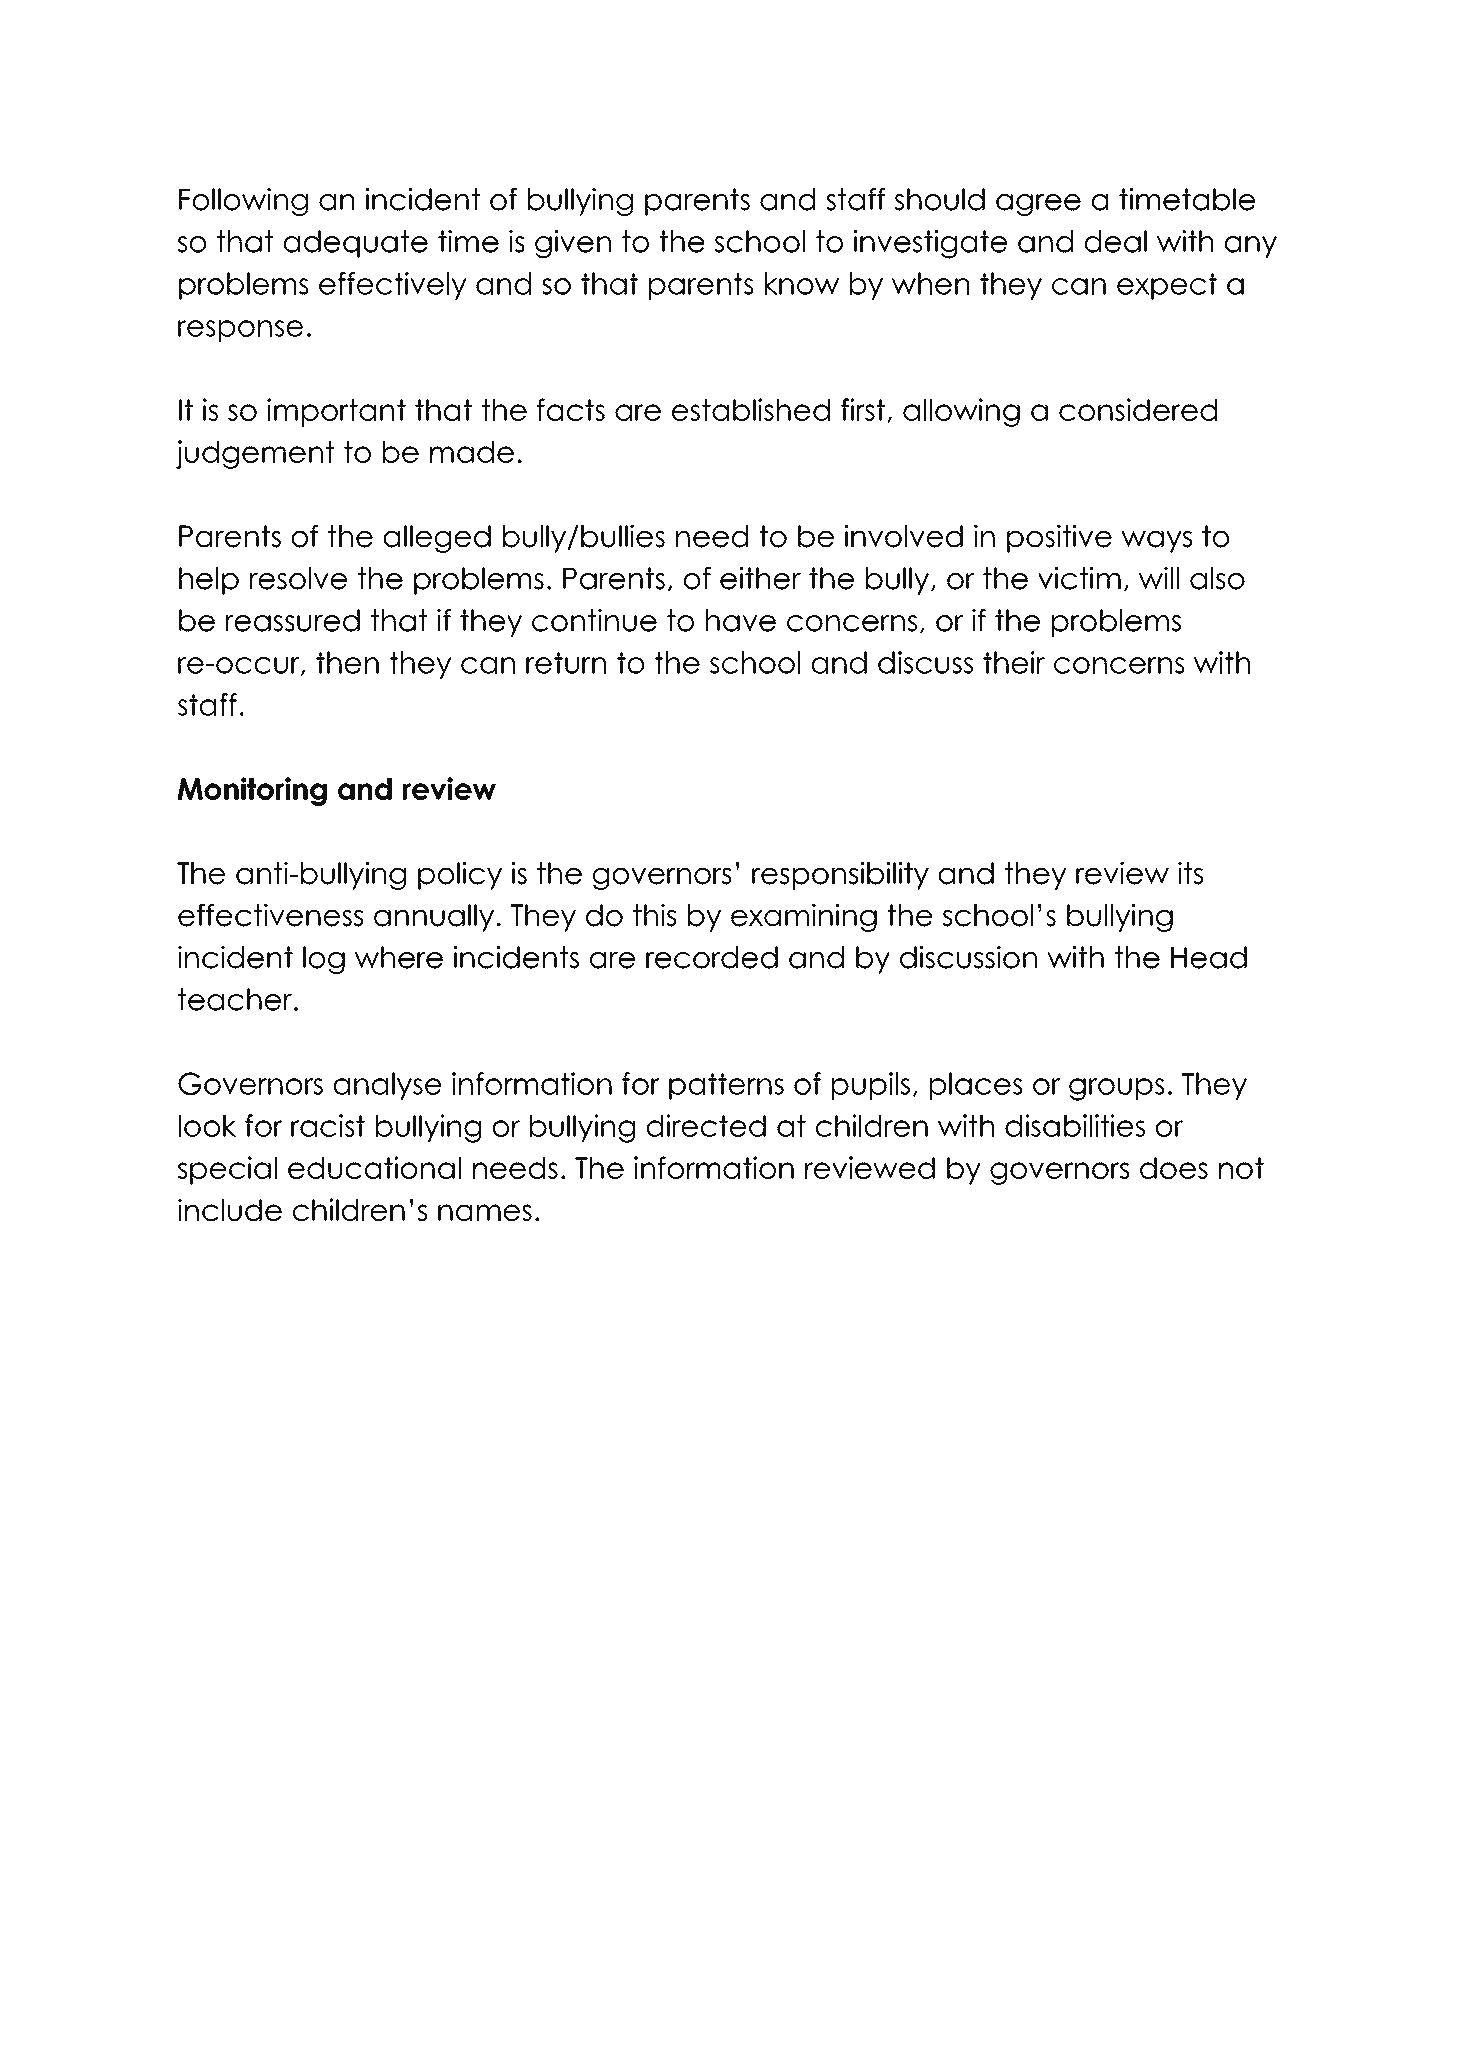 Image resolution: width=1465 pixels, height=2069 pixels. What do you see at coordinates (1014, 662) in the image?
I see `their` at bounding box center [1014, 662].
